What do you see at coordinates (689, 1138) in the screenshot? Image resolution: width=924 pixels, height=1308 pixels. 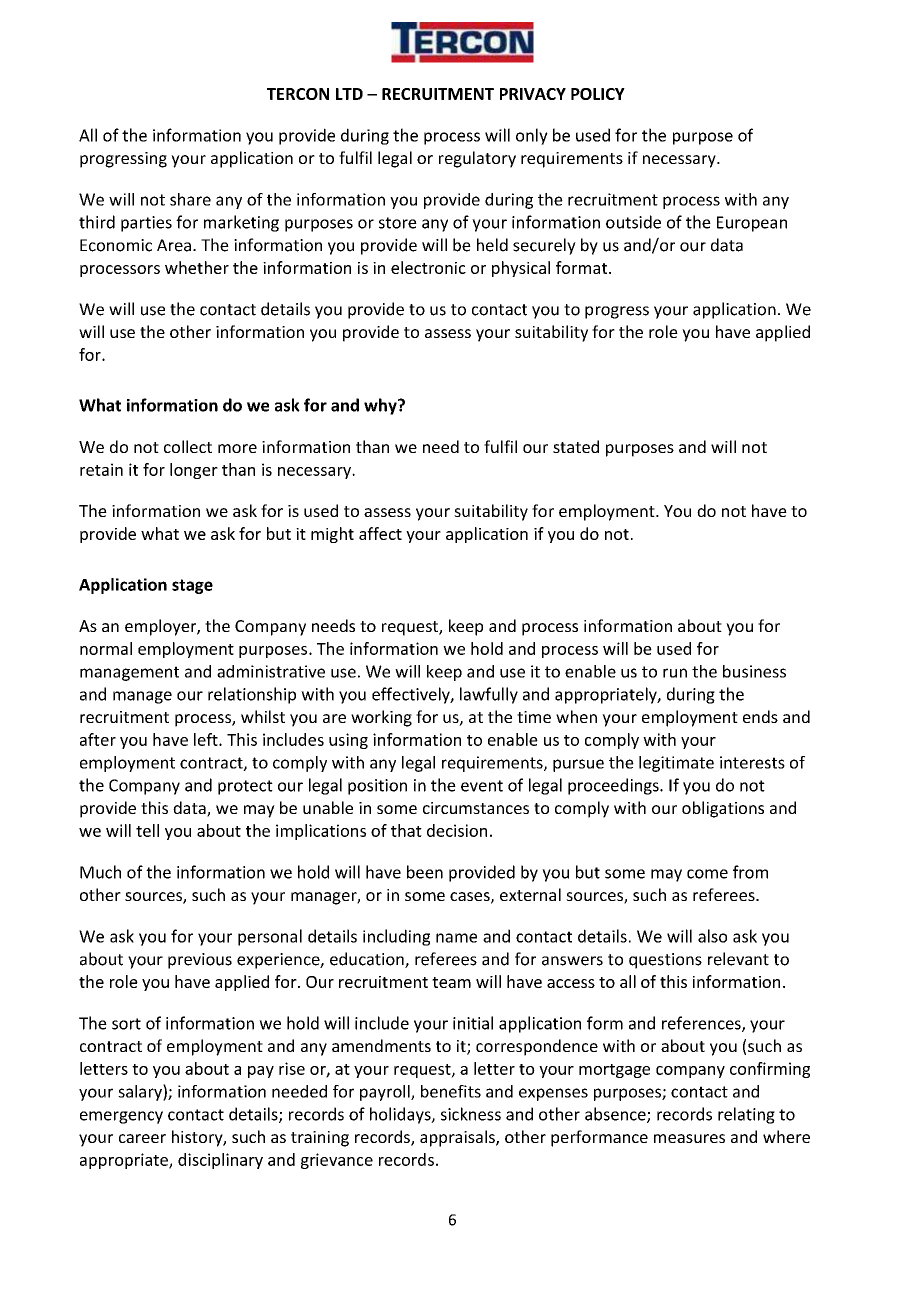 I see `measures` at bounding box center [689, 1138].
